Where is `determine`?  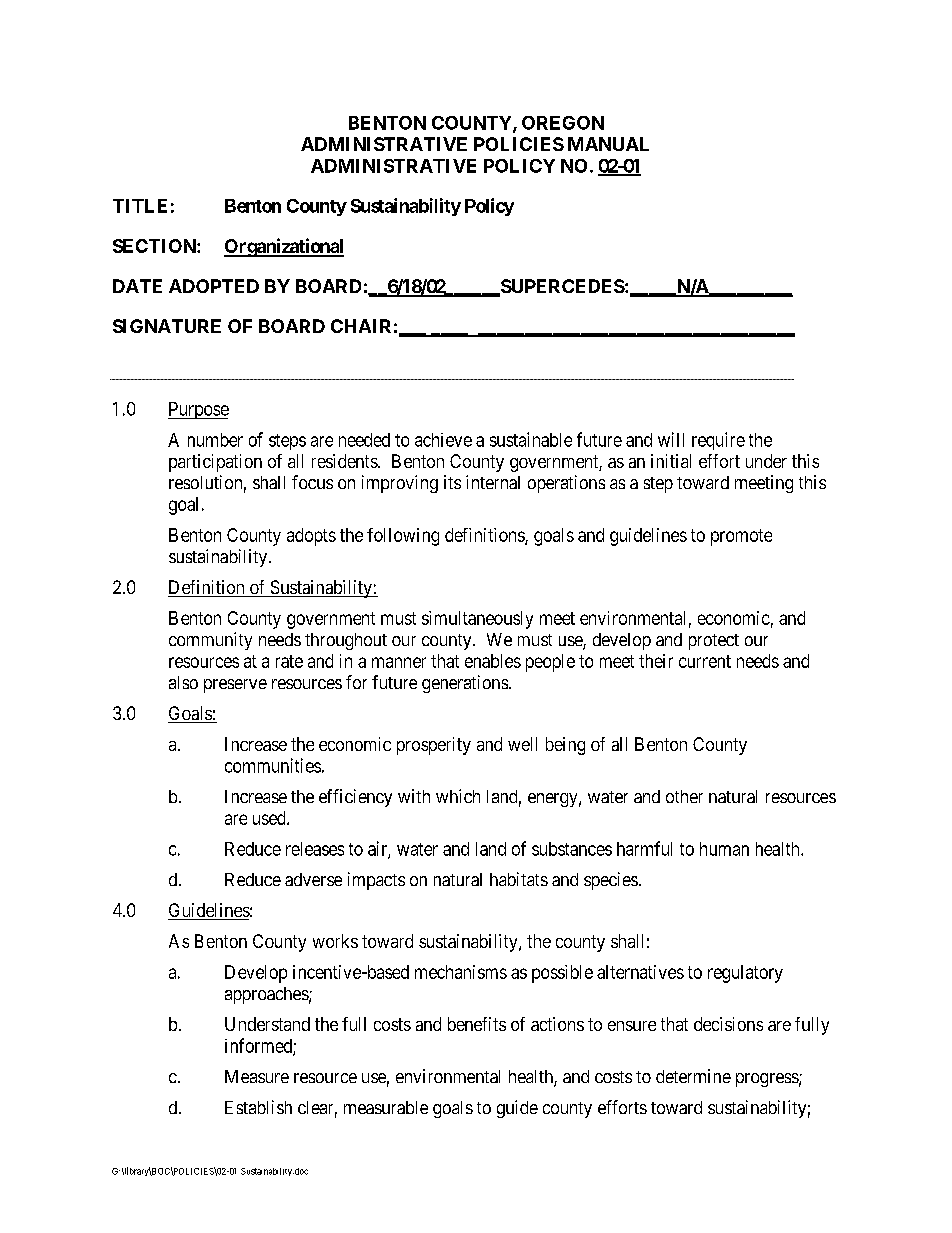
determine is located at coordinates (693, 1076).
